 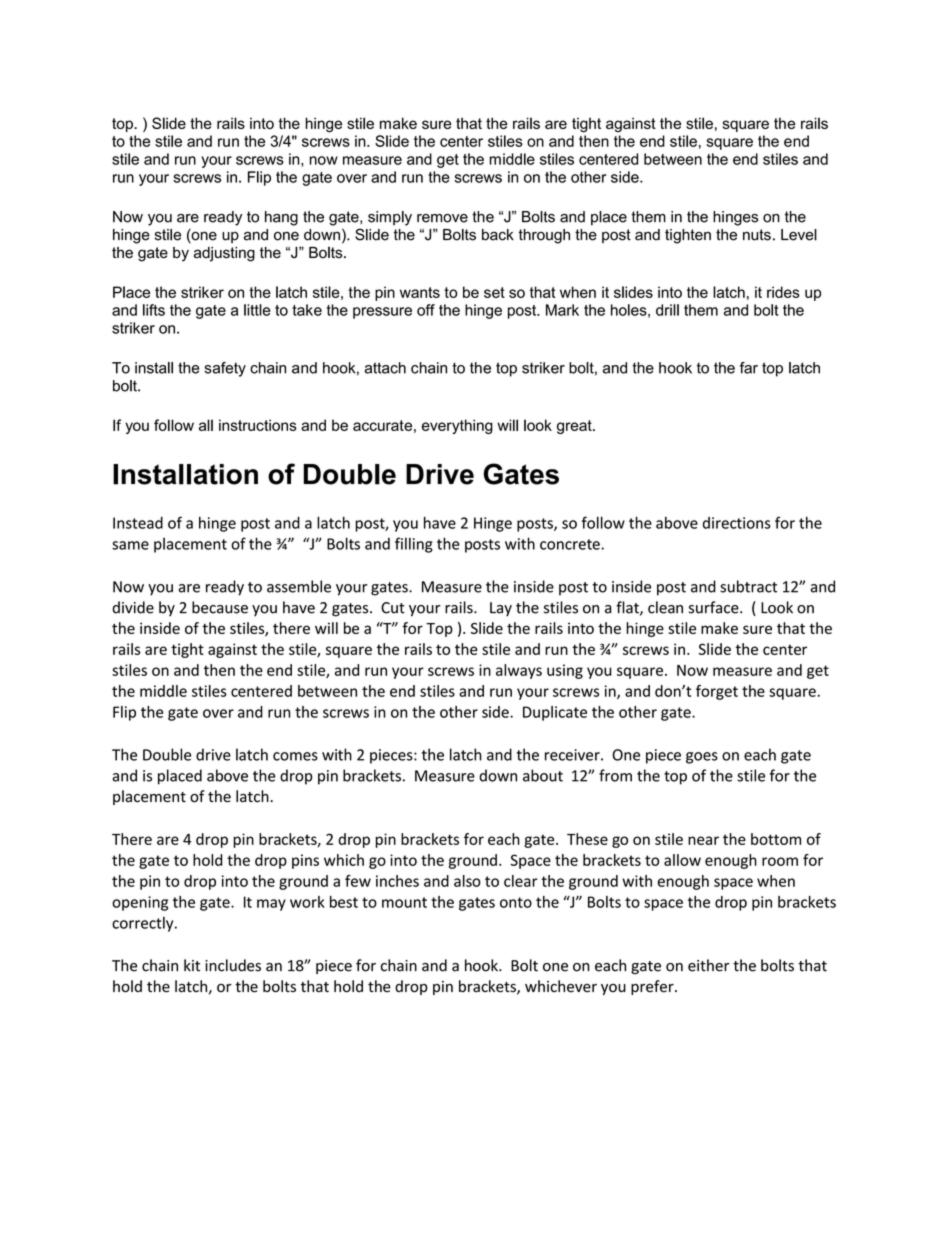 What do you see at coordinates (457, 426) in the screenshot?
I see `everything` at bounding box center [457, 426].
